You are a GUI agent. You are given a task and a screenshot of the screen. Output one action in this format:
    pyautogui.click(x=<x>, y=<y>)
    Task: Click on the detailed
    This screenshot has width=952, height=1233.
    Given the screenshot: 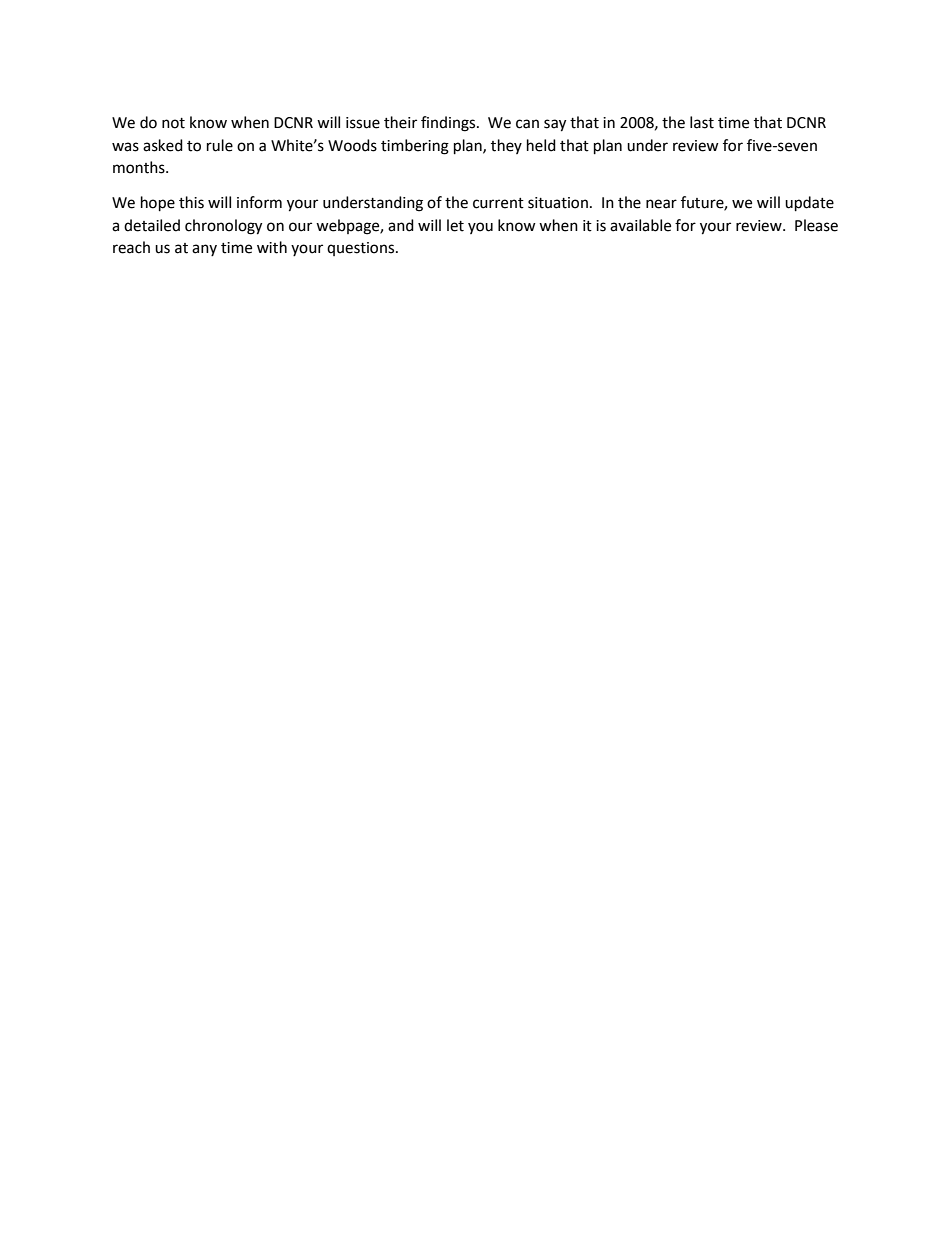 What is the action you would take?
    pyautogui.click(x=152, y=225)
